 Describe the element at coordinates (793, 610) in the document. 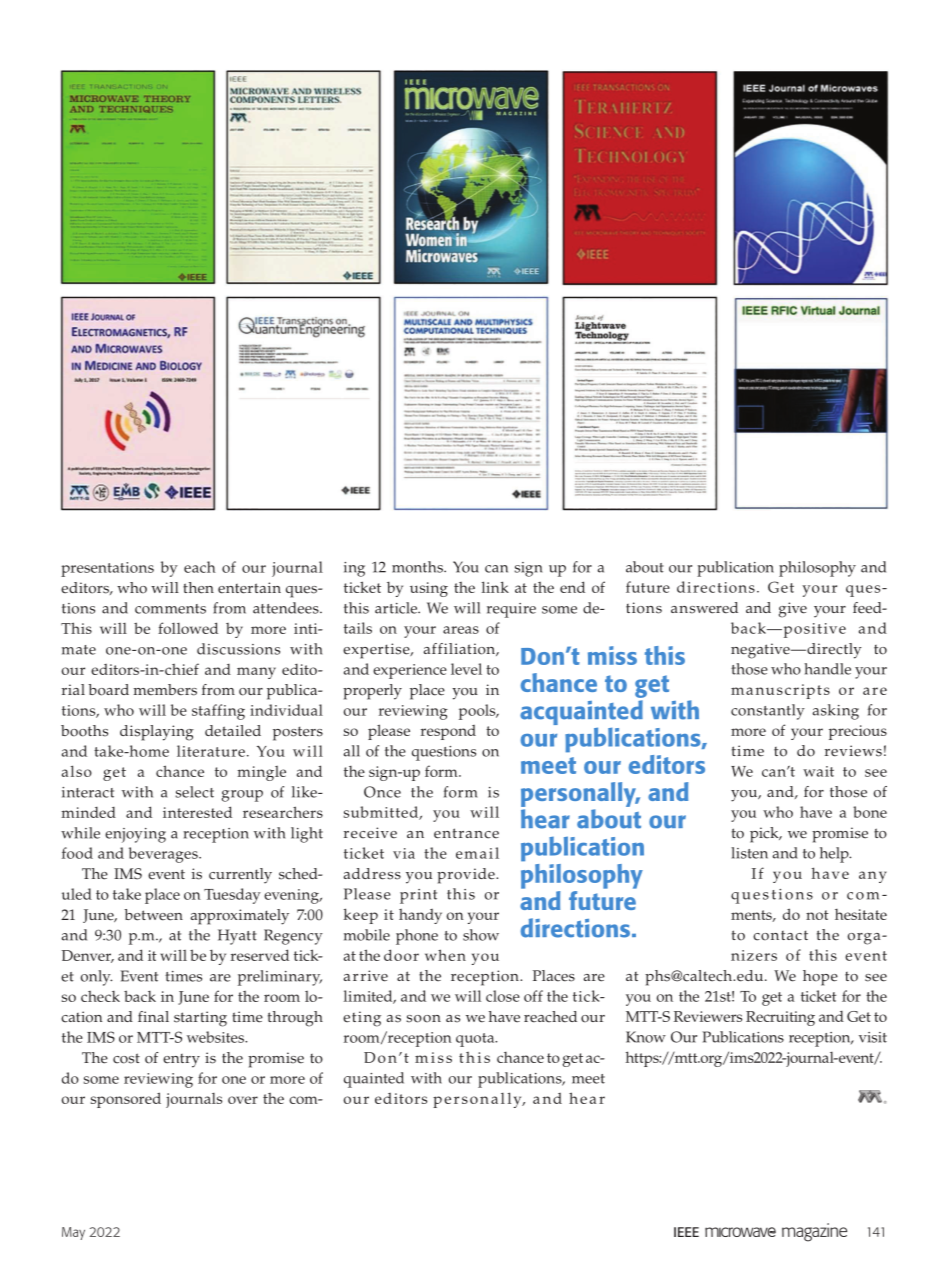

I see `give` at that location.
